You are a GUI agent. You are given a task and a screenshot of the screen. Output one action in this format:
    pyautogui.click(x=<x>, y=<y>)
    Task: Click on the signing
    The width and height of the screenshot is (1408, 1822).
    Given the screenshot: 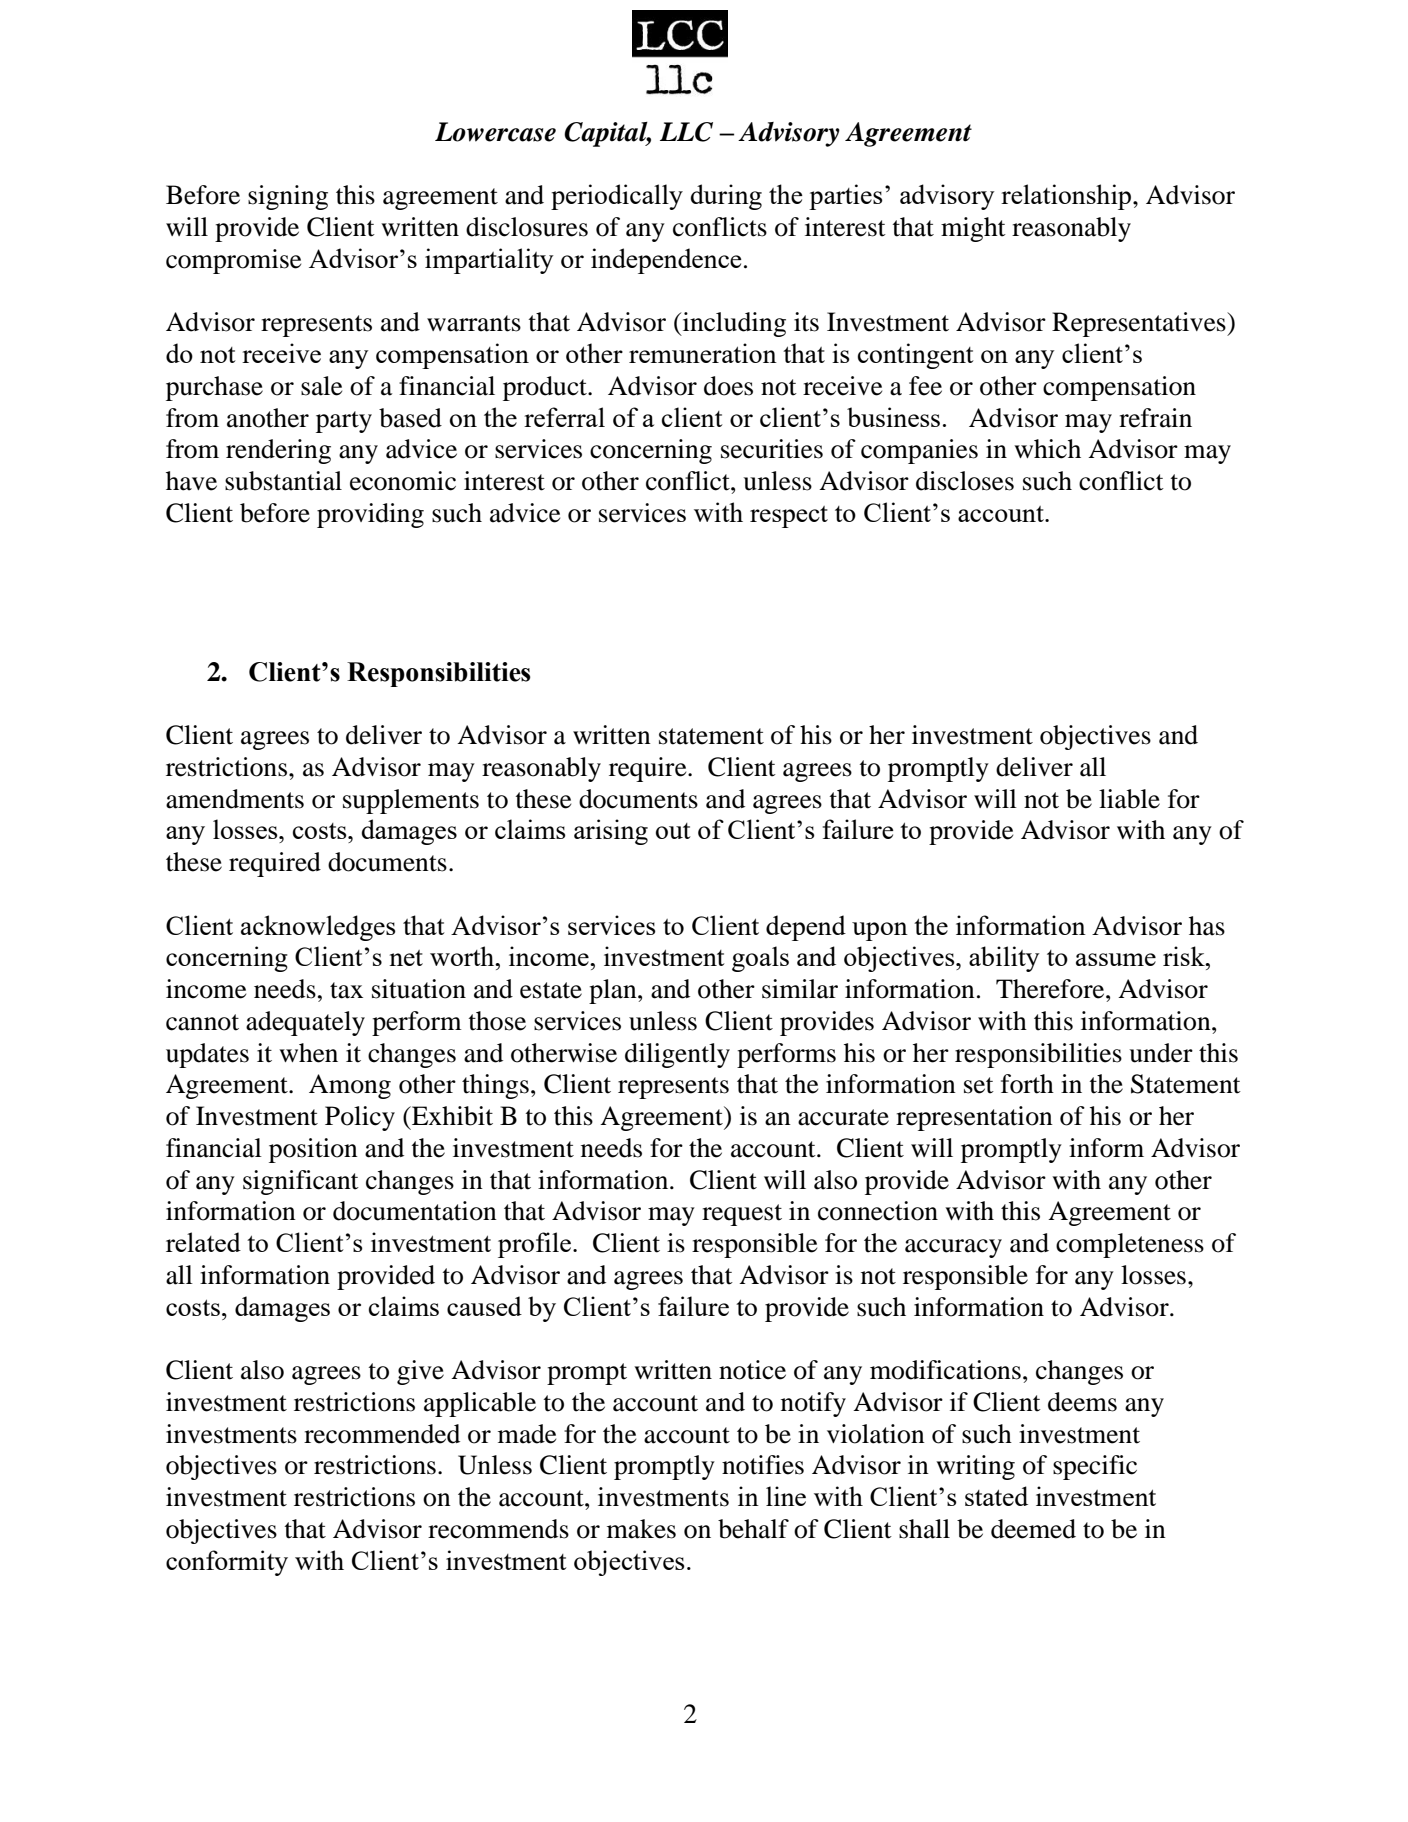 What is the action you would take?
    pyautogui.click(x=288, y=197)
